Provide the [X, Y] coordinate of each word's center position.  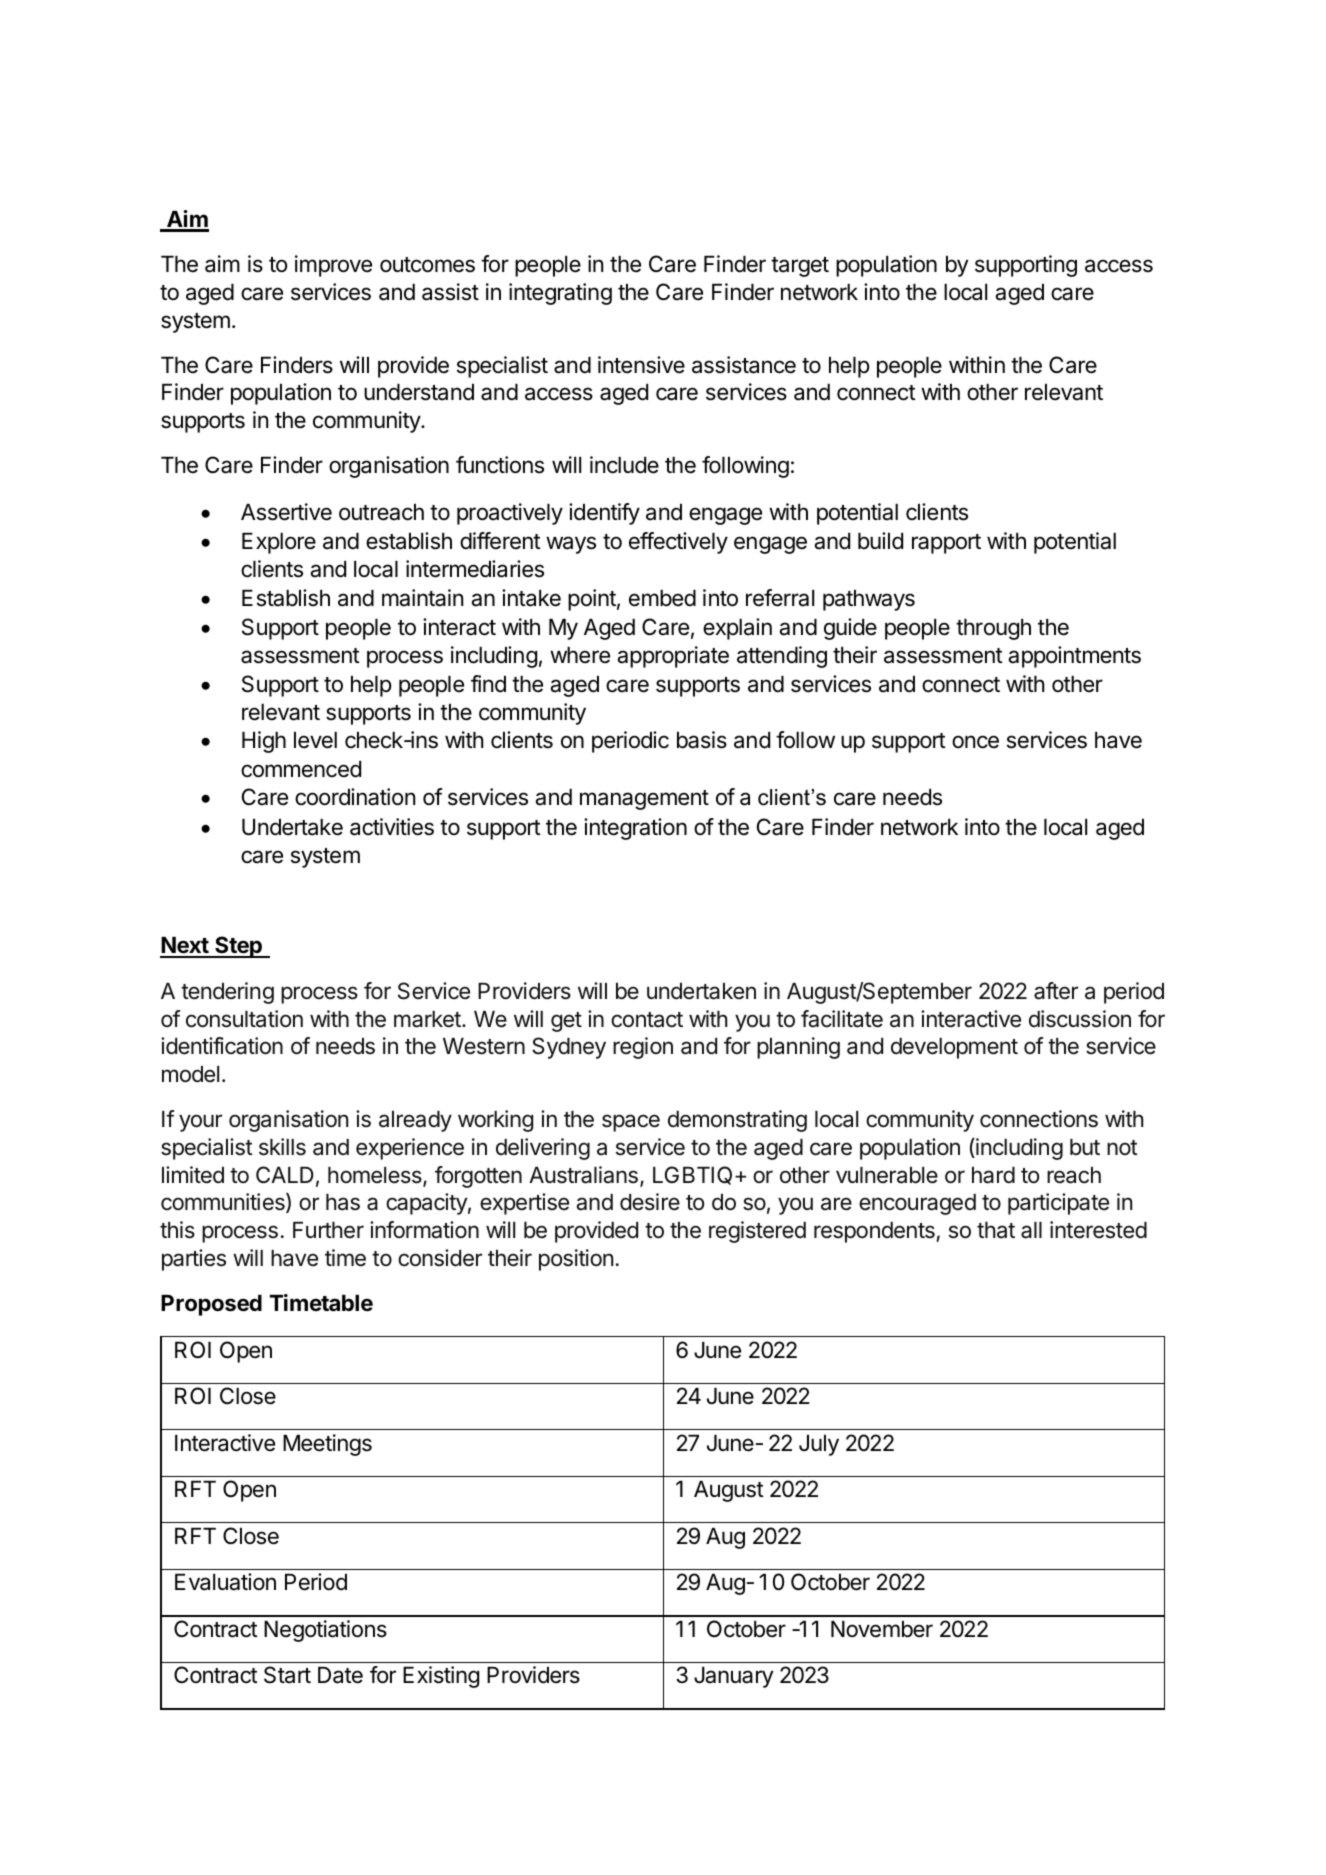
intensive [641, 365]
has [343, 1202]
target [800, 267]
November [882, 1629]
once [975, 742]
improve [333, 266]
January [733, 1677]
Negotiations [325, 1631]
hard [993, 1175]
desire [650, 1202]
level [315, 740]
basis [702, 740]
